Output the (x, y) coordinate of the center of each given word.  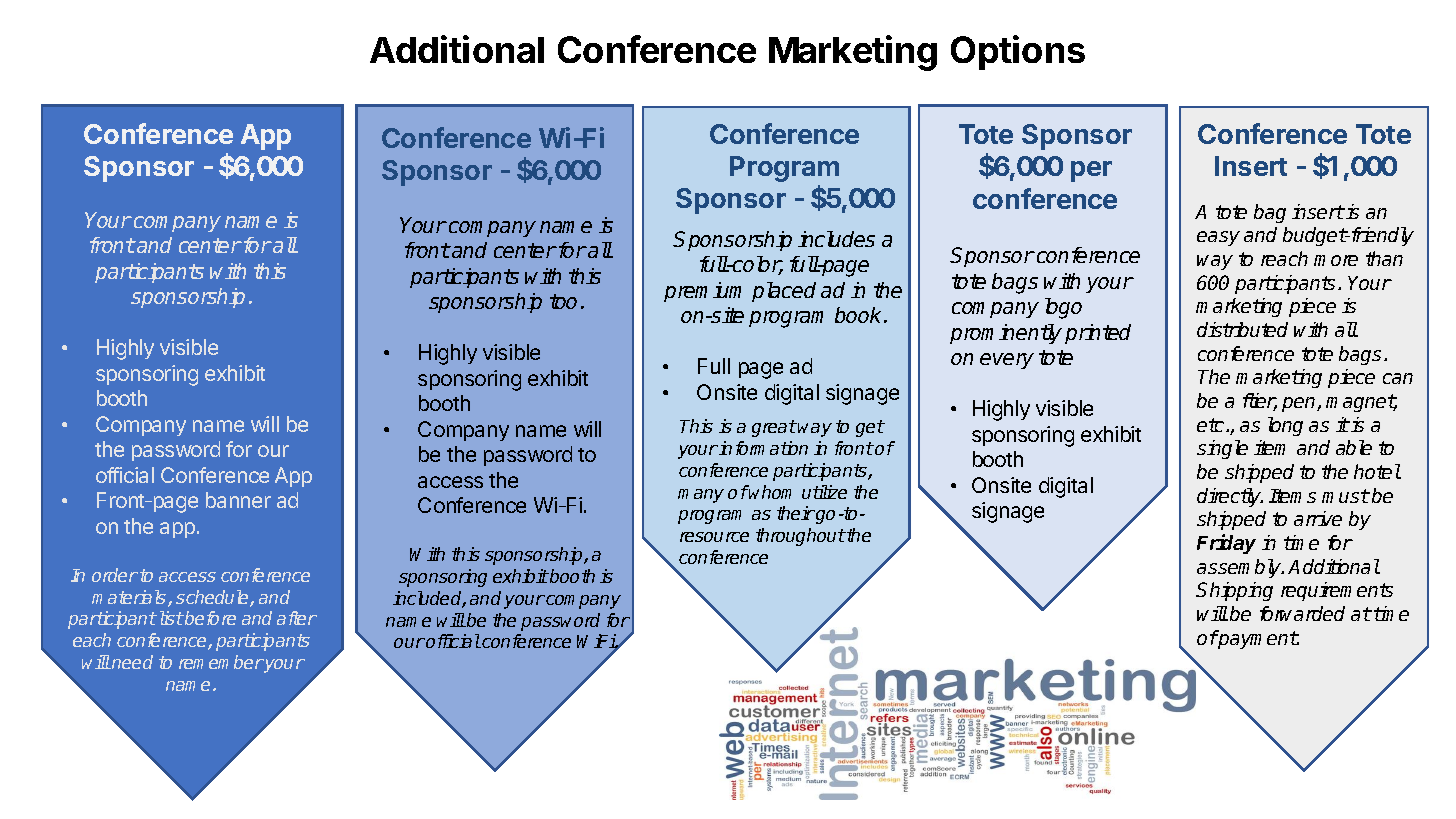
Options (1018, 52)
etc (1212, 425)
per (1091, 171)
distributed (1242, 329)
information (763, 448)
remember (221, 662)
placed (784, 292)
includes (836, 239)
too (563, 301)
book (860, 315)
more (1336, 260)
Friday (1226, 544)
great (774, 428)
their (796, 513)
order (115, 575)
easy (1218, 238)
